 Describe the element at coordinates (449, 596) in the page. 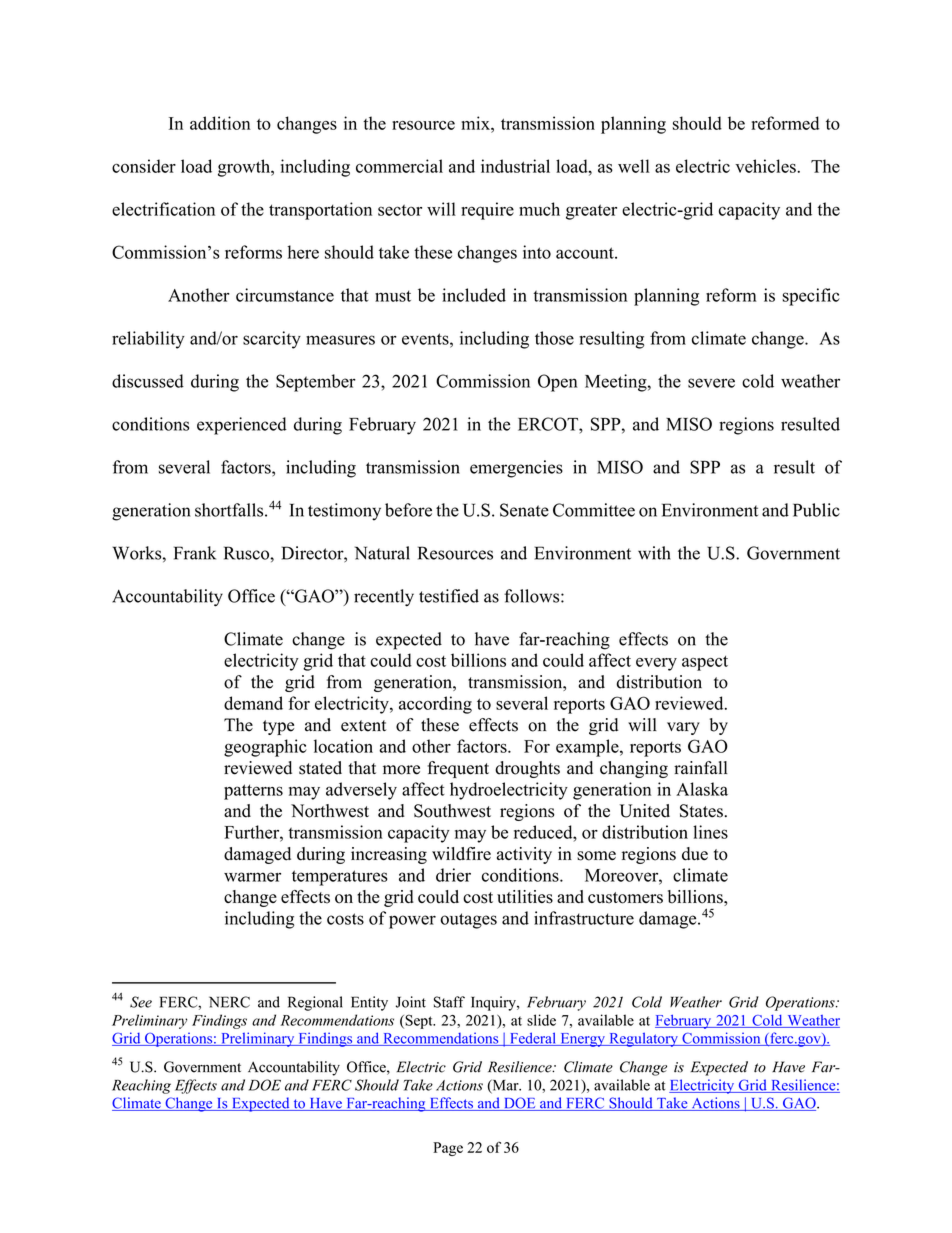

I see `testified` at that location.
